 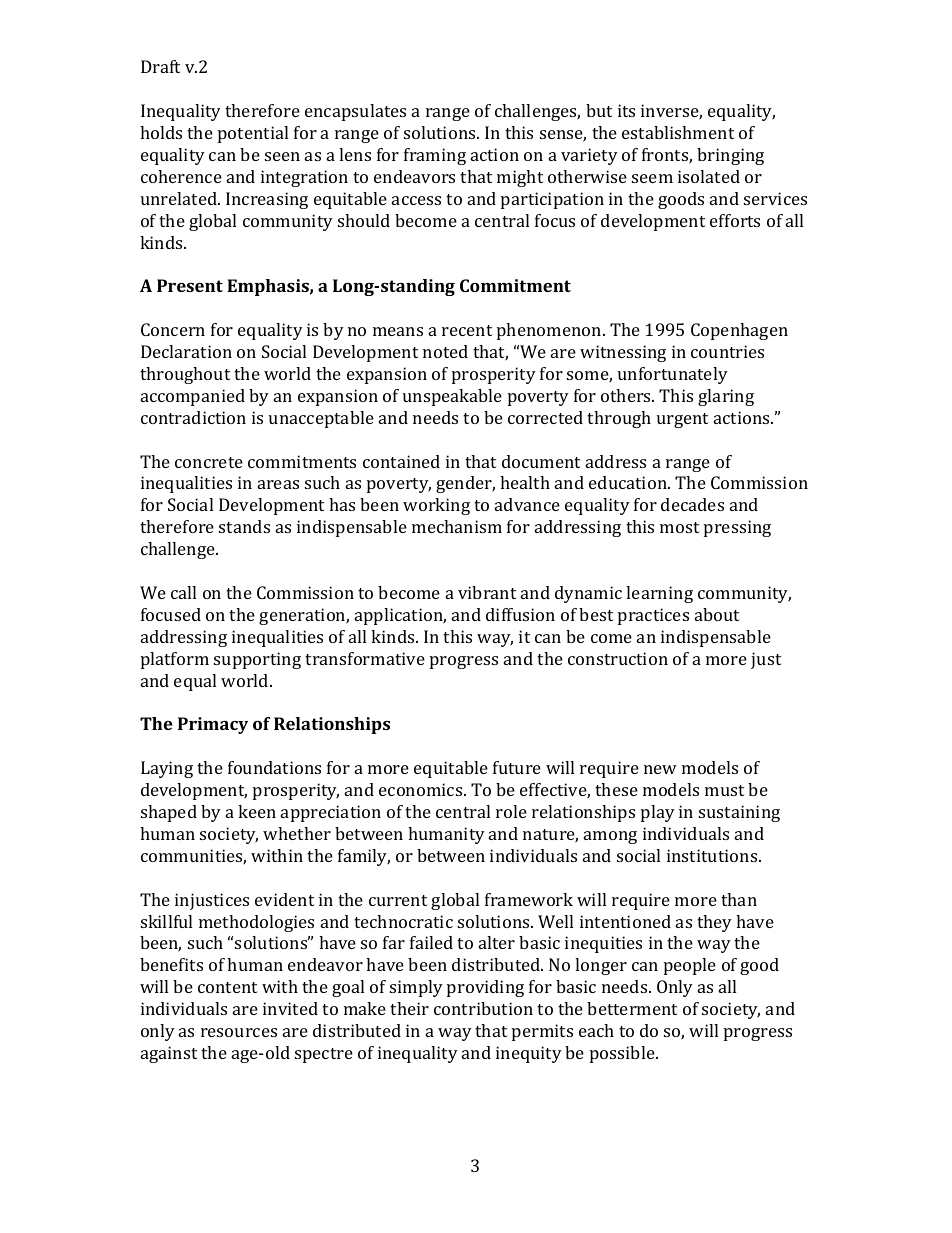 What do you see at coordinates (678, 132) in the screenshot?
I see `establishment` at bounding box center [678, 132].
